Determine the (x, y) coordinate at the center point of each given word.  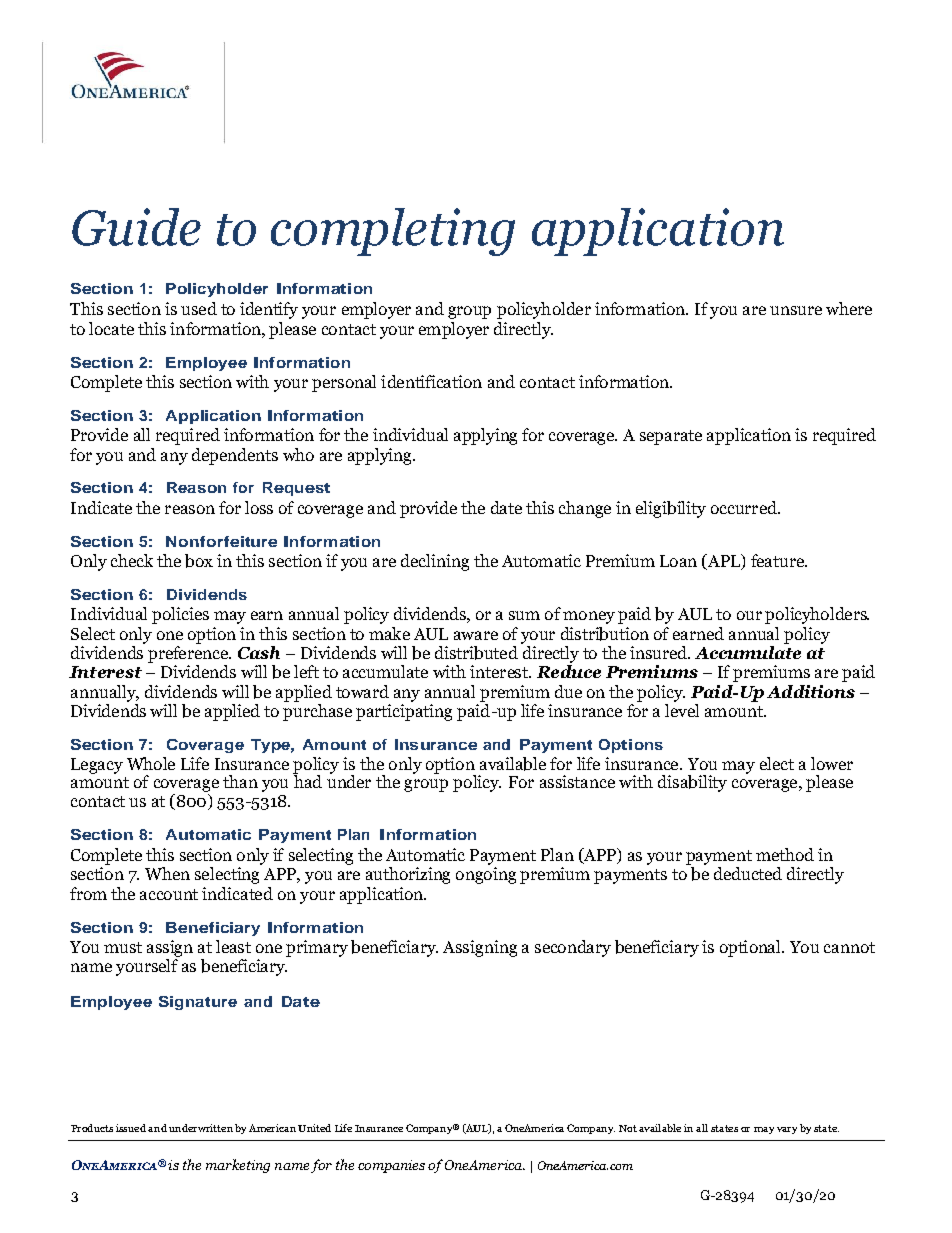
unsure (796, 310)
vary (787, 1130)
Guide (136, 227)
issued (131, 1128)
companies (391, 1166)
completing (393, 232)
